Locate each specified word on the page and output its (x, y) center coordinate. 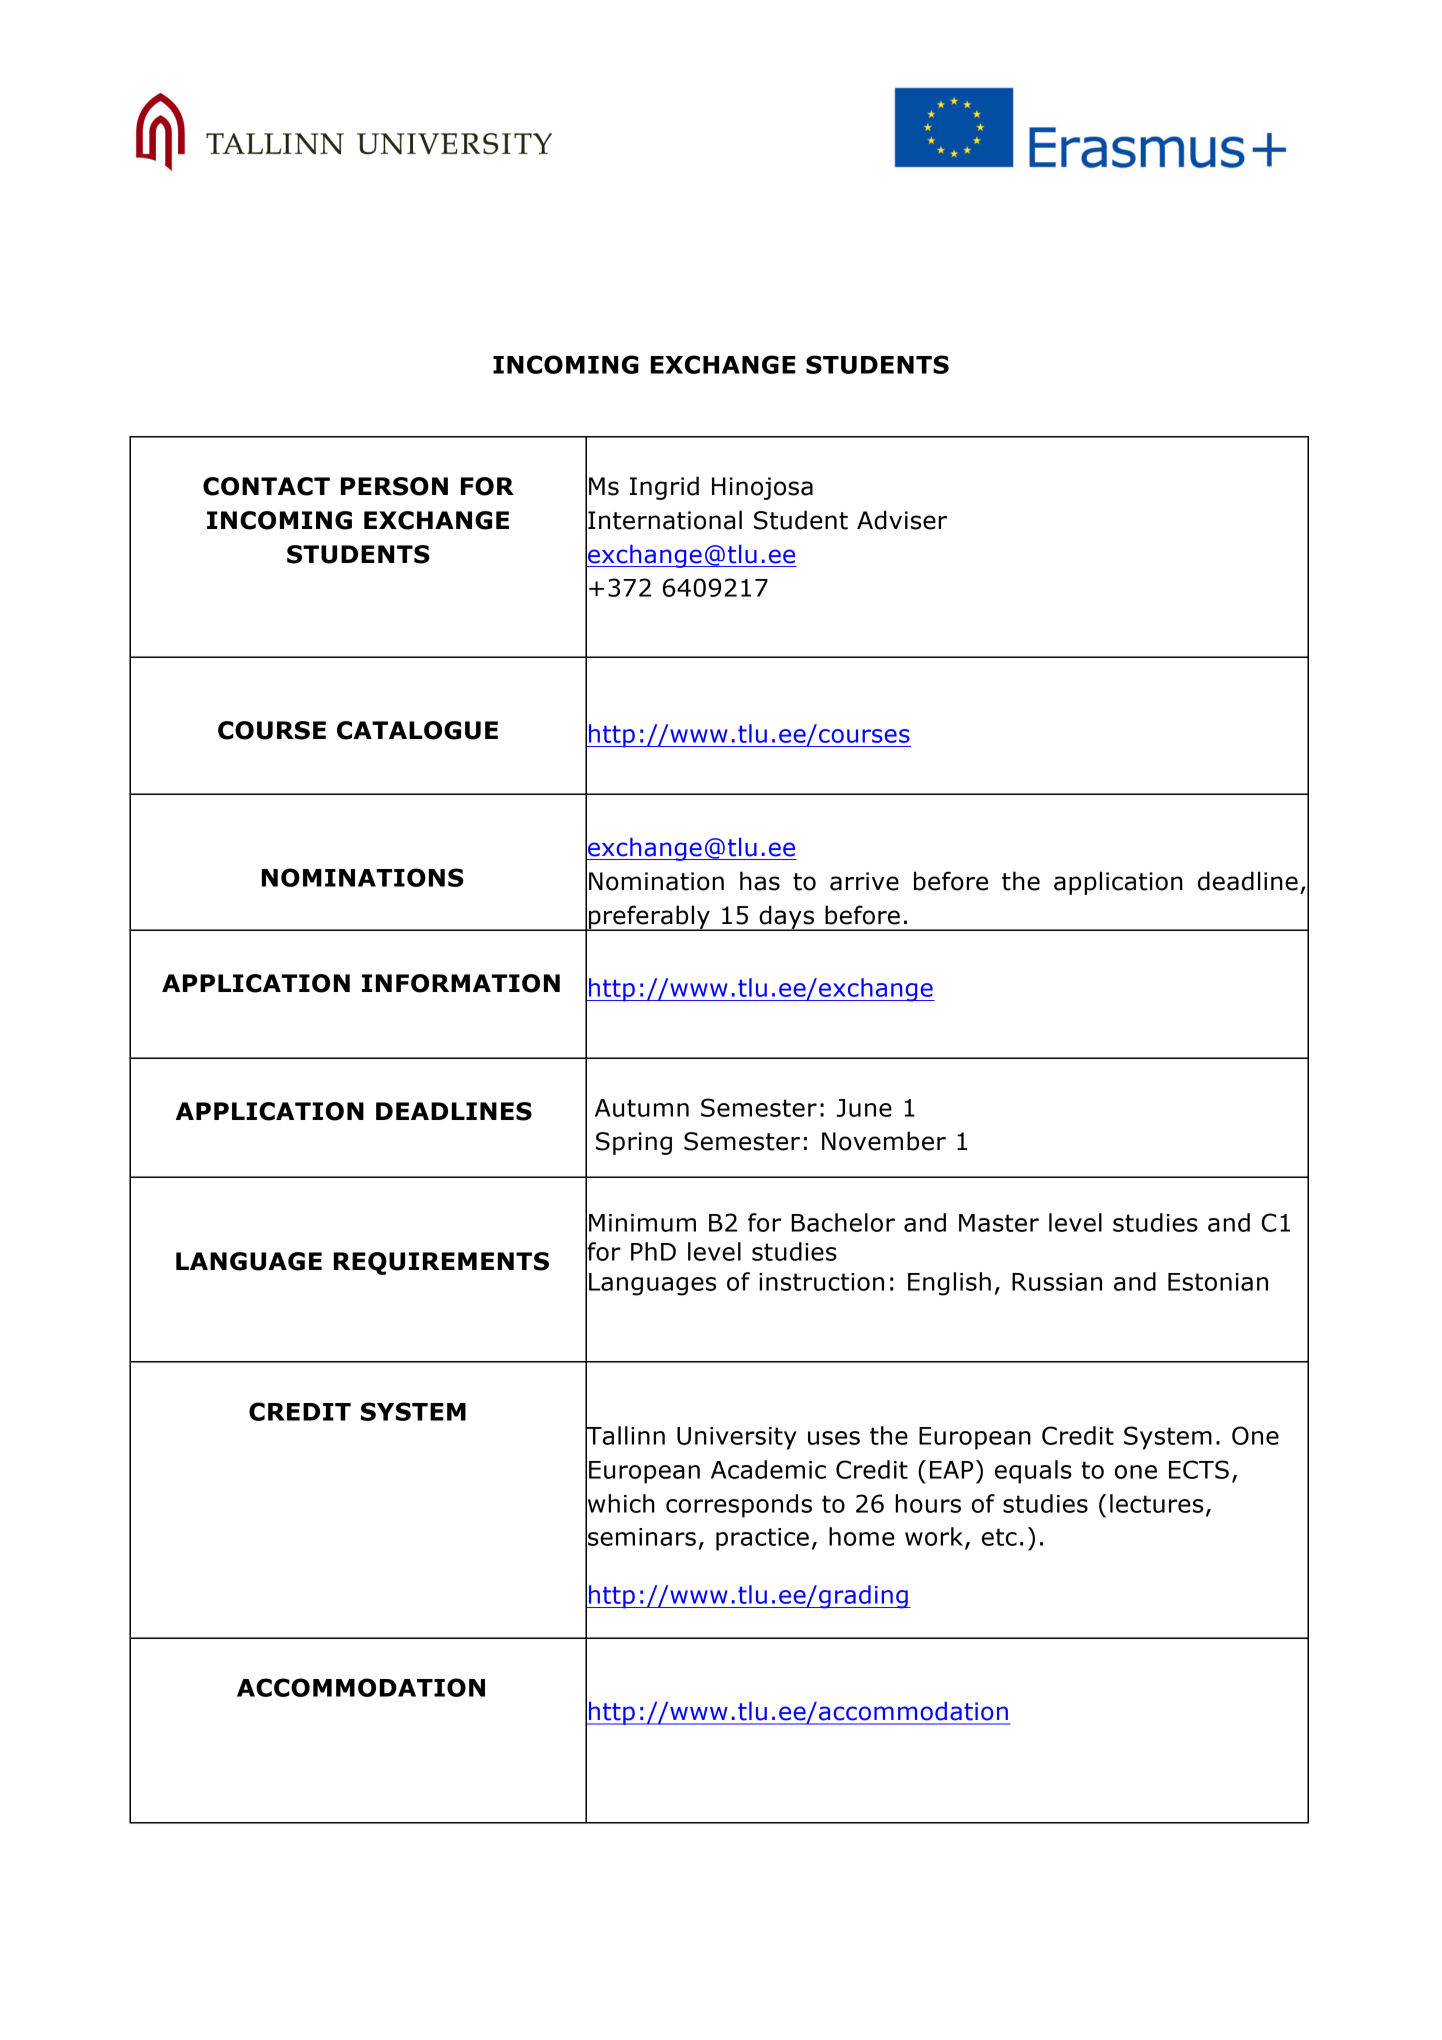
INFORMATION (461, 983)
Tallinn (625, 1435)
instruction (821, 1282)
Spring (634, 1143)
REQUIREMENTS (441, 1263)
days (786, 918)
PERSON (394, 486)
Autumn (642, 1108)
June (864, 1108)
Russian (1057, 1282)
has (760, 881)
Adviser (902, 520)
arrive (864, 881)
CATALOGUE (417, 730)
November (884, 1141)
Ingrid (664, 488)
